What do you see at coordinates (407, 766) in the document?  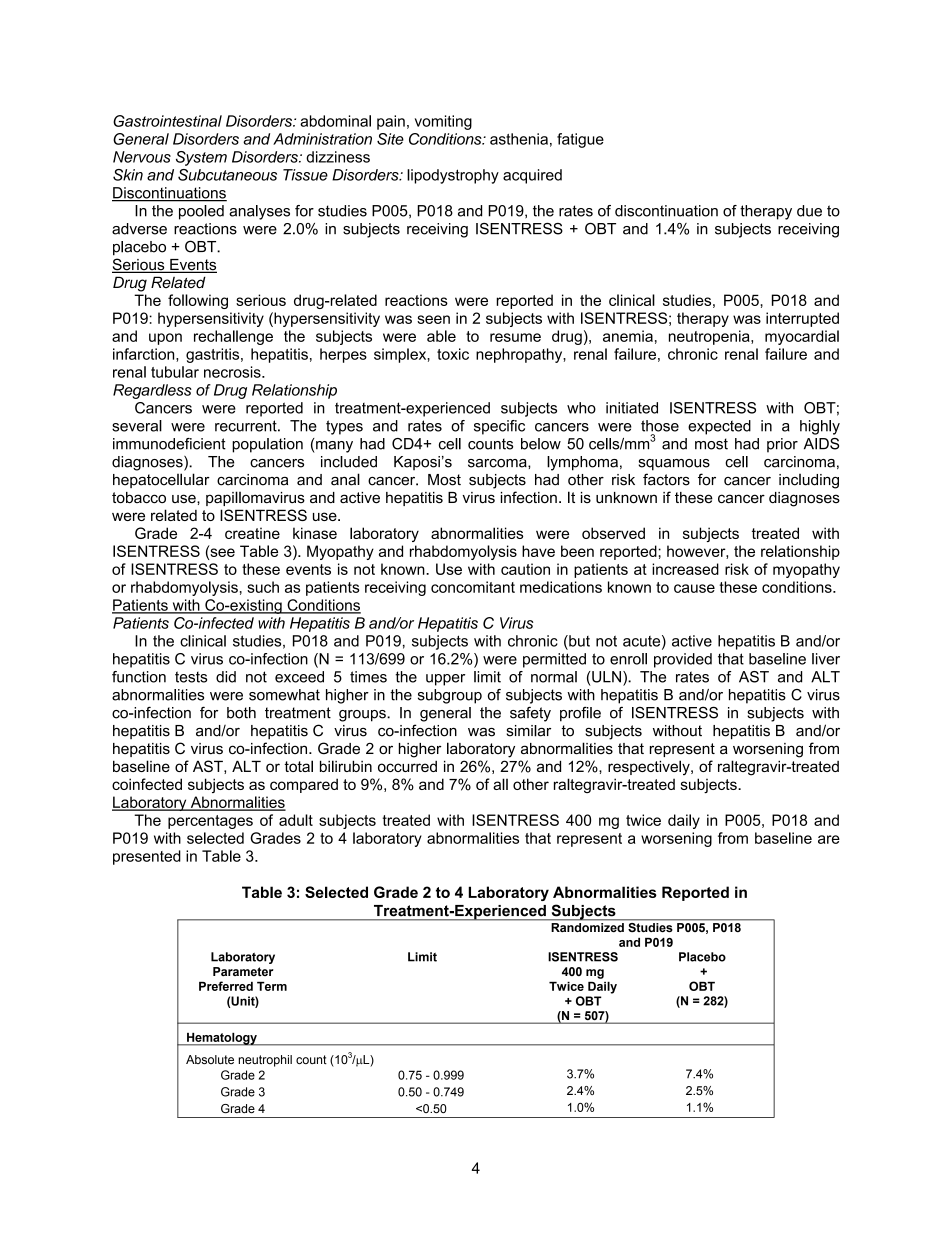 I see `occurred` at bounding box center [407, 766].
